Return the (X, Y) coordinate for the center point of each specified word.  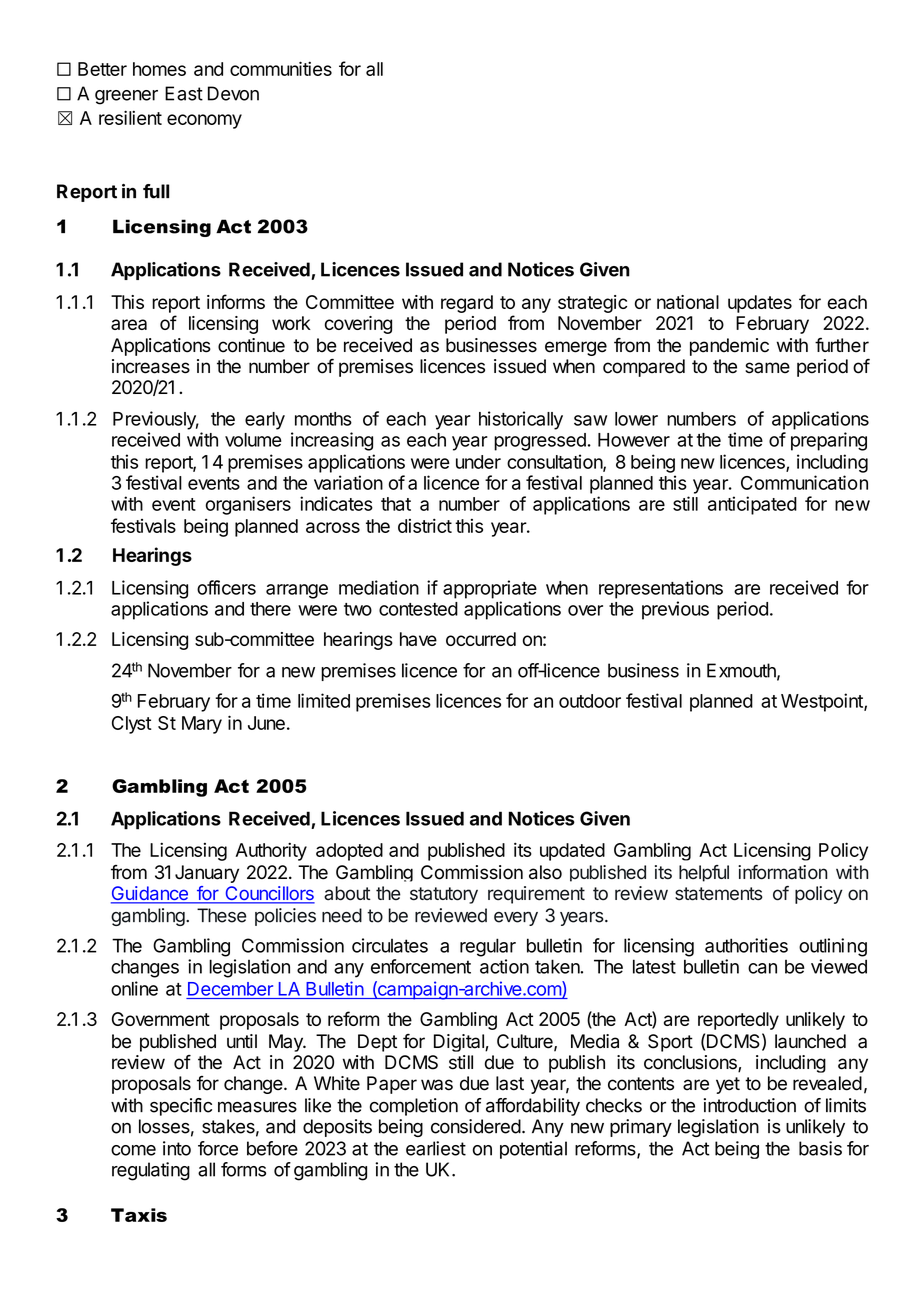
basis (820, 1148)
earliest (436, 1148)
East (184, 93)
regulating (151, 1171)
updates (760, 304)
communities (281, 68)
